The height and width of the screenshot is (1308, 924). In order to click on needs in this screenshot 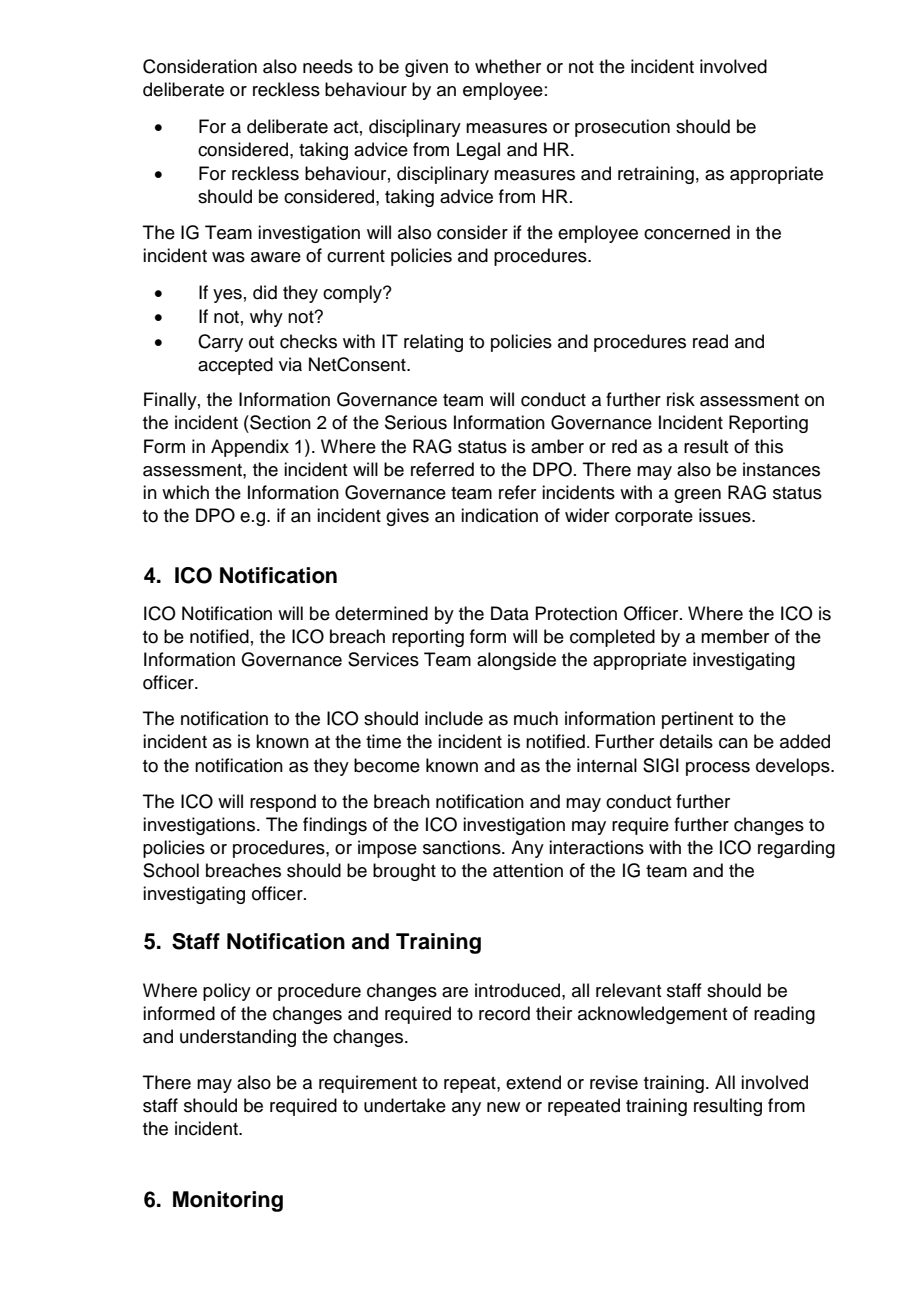, I will do `click(328, 66)`.
